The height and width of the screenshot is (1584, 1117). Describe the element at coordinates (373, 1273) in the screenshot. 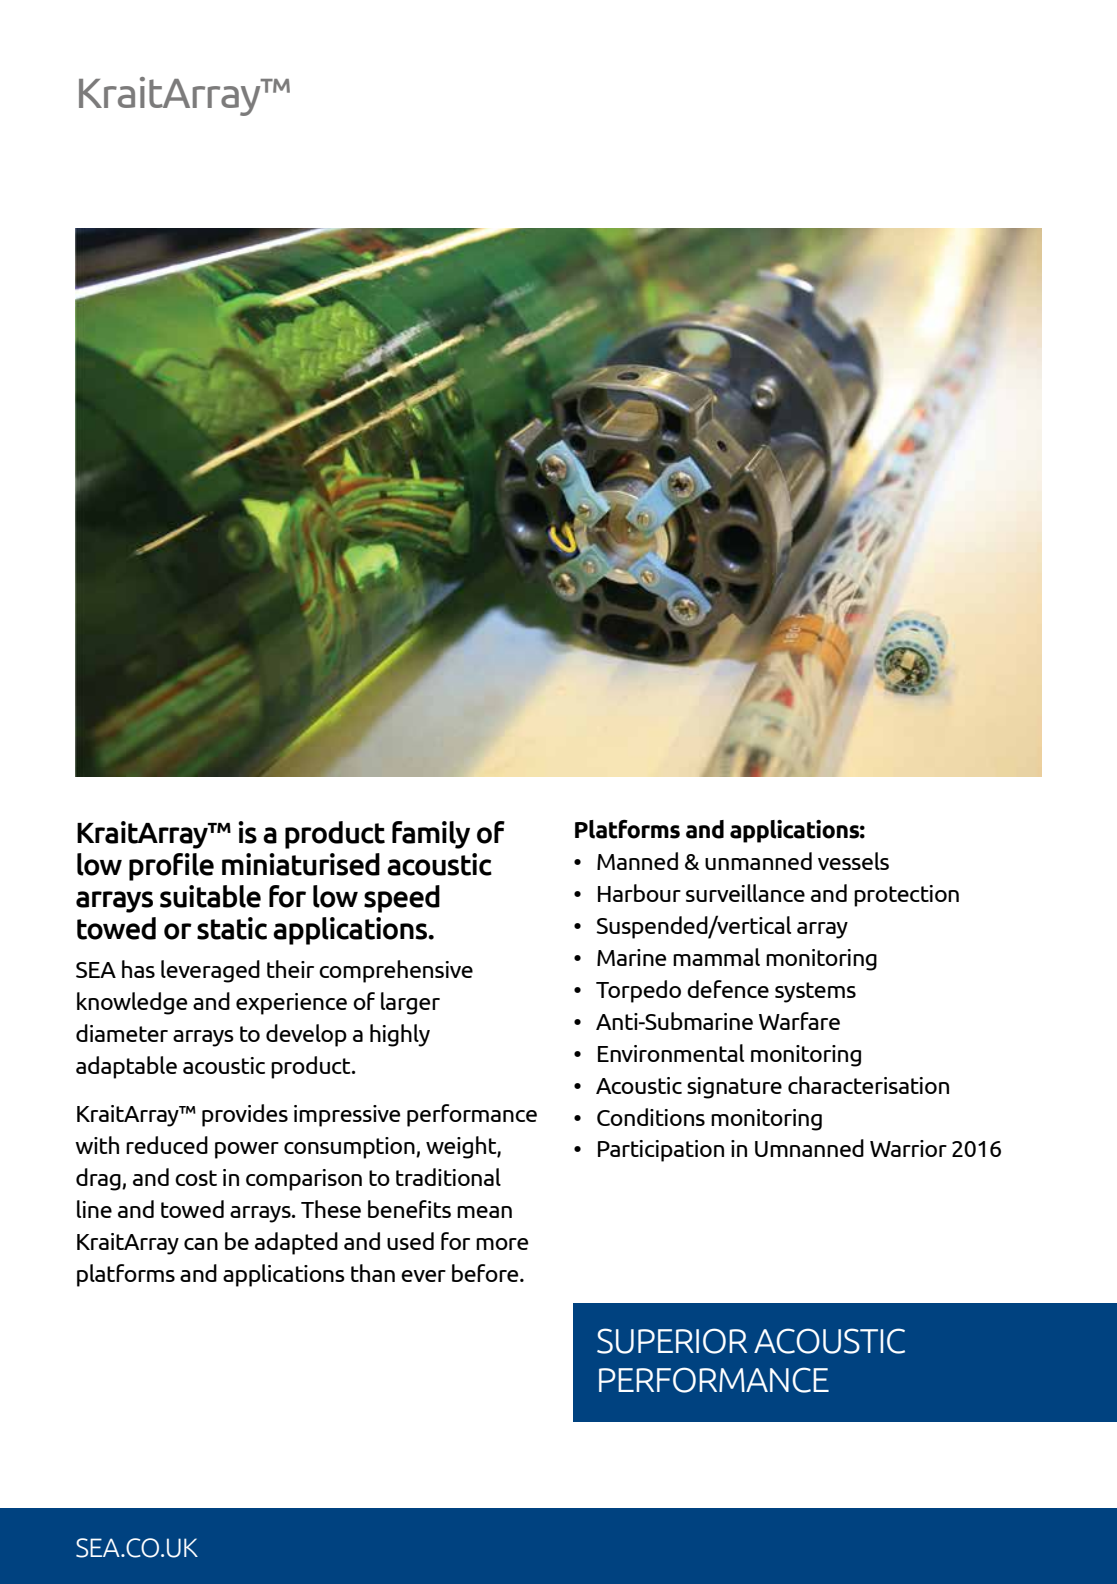

I see `than` at that location.
